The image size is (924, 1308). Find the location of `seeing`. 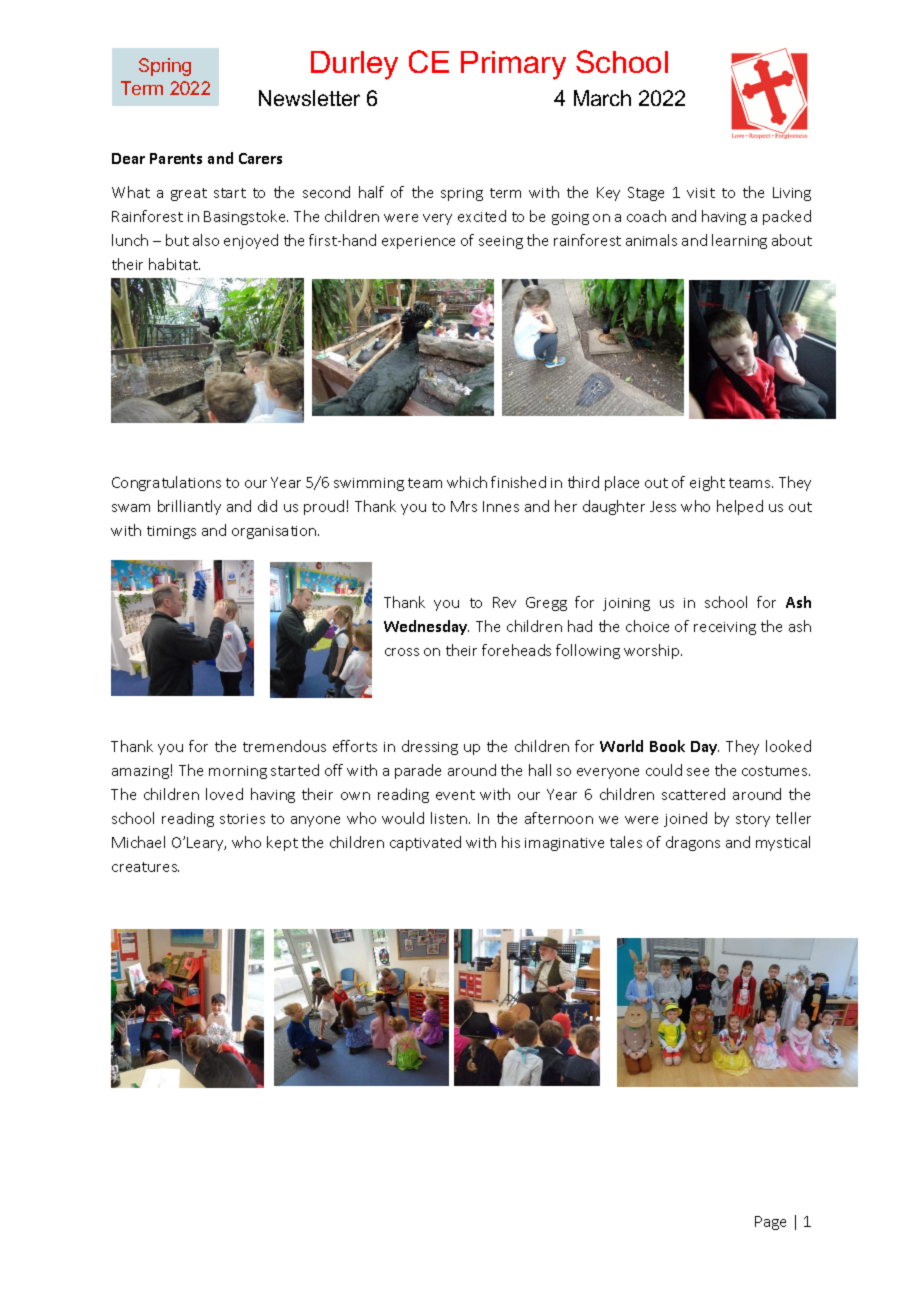

seeing is located at coordinates (501, 242).
